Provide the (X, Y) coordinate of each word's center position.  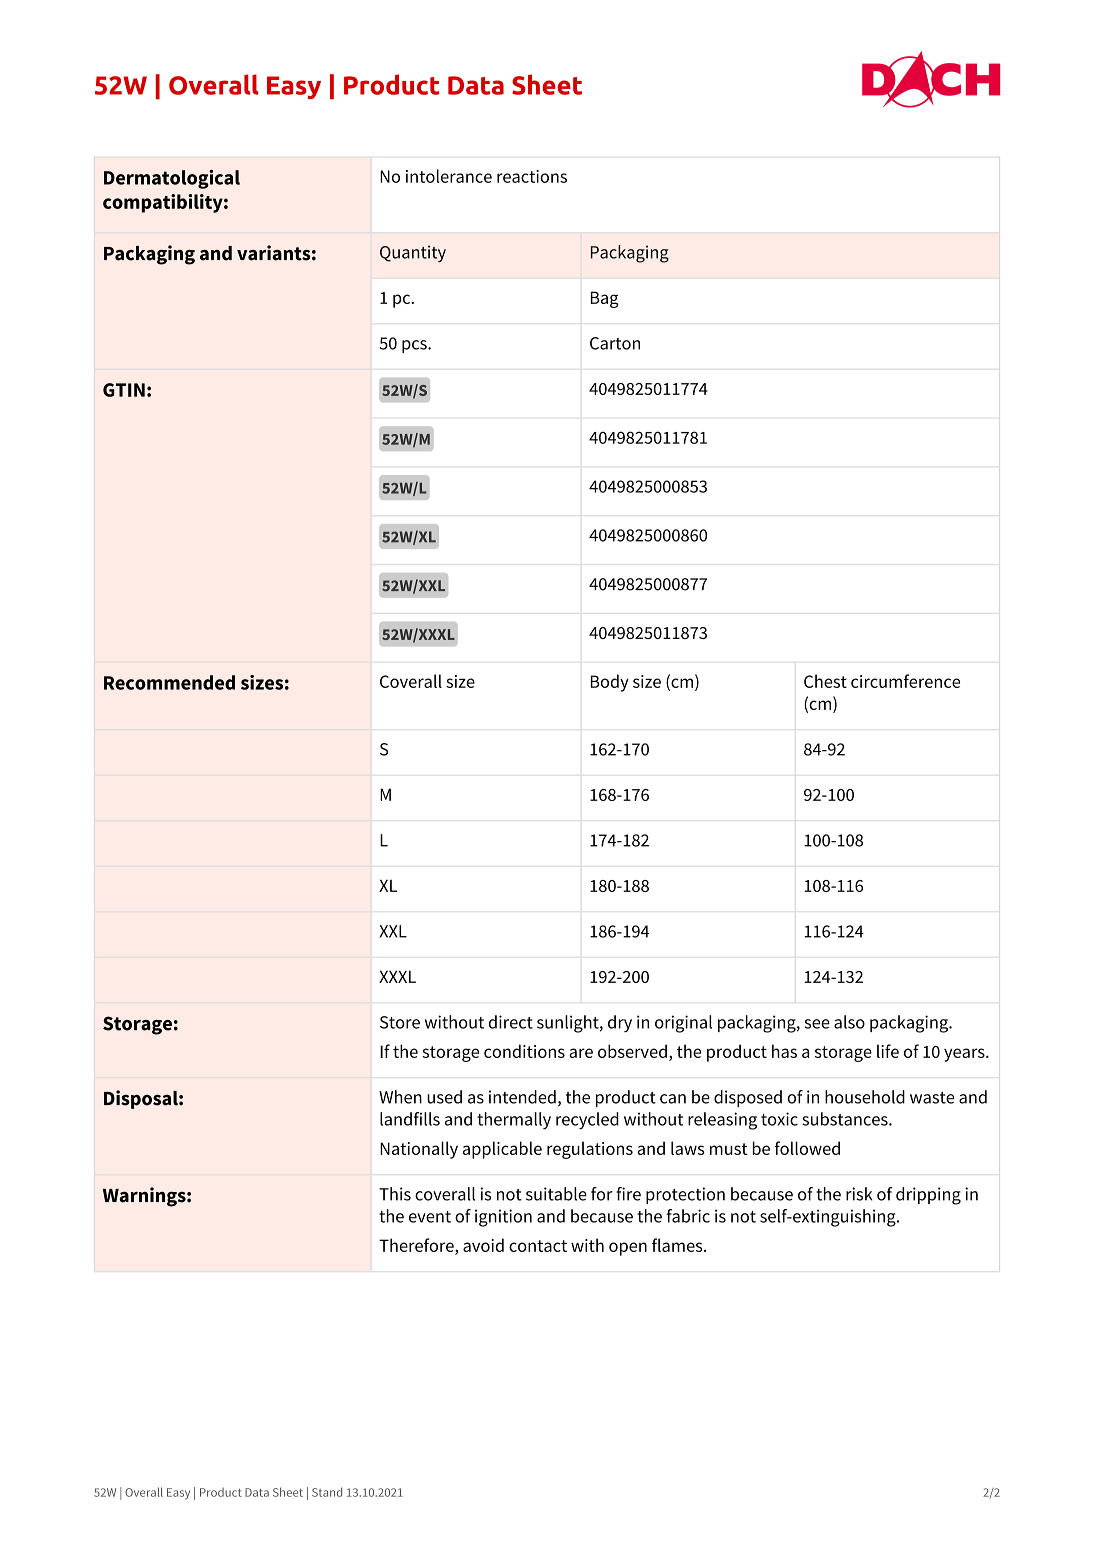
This (395, 1194)
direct (511, 1022)
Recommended (169, 682)
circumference (905, 681)
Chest (825, 681)
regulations (590, 1150)
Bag (605, 299)
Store (400, 1022)
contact (538, 1246)
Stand (327, 1492)
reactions (532, 176)
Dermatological (172, 179)
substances (846, 1119)
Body (610, 683)
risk (859, 1194)
